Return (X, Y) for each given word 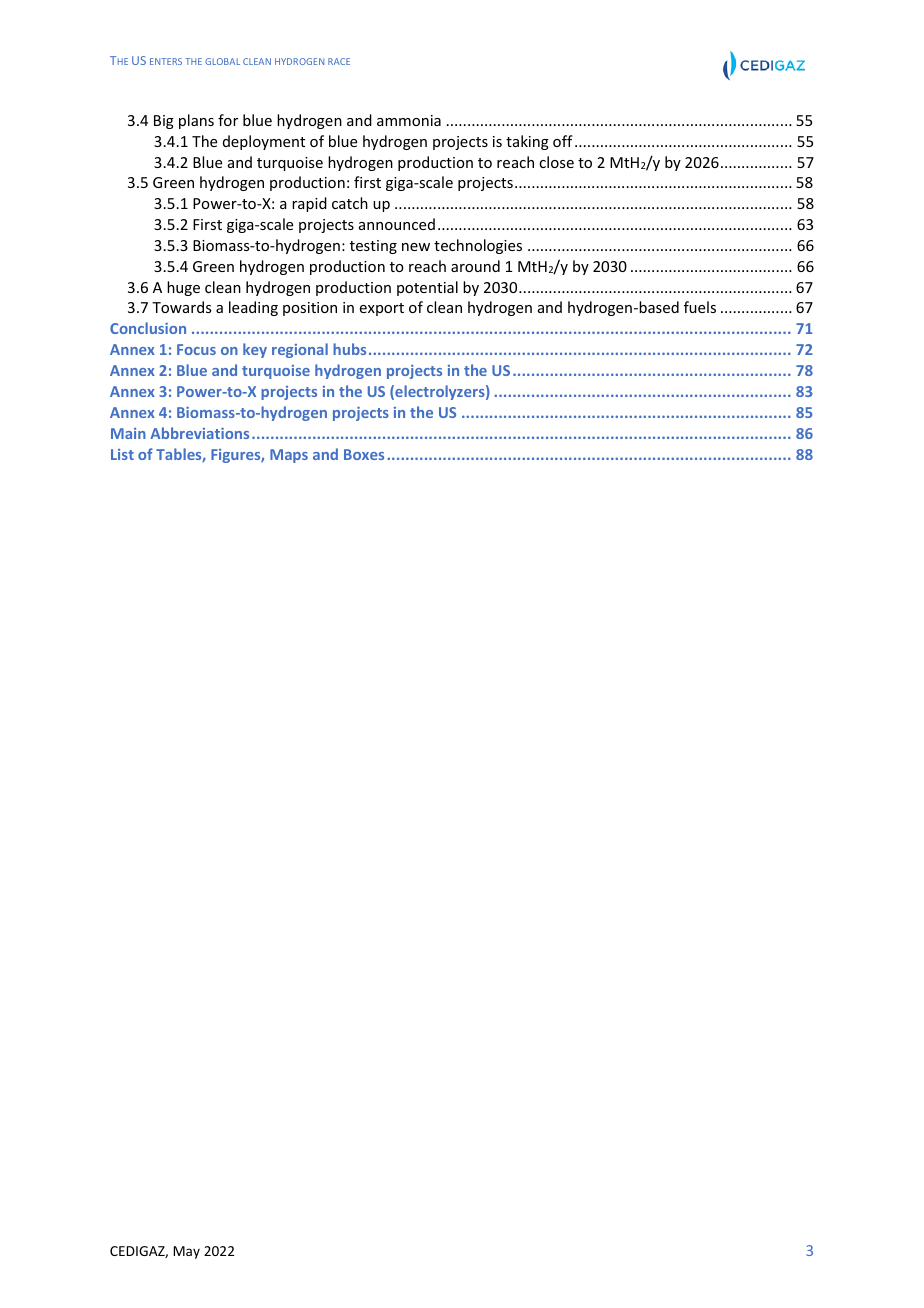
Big (164, 122)
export (382, 309)
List (122, 454)
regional (300, 350)
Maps (289, 456)
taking (527, 142)
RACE (339, 61)
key (255, 350)
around (475, 266)
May (186, 1252)
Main (128, 433)
